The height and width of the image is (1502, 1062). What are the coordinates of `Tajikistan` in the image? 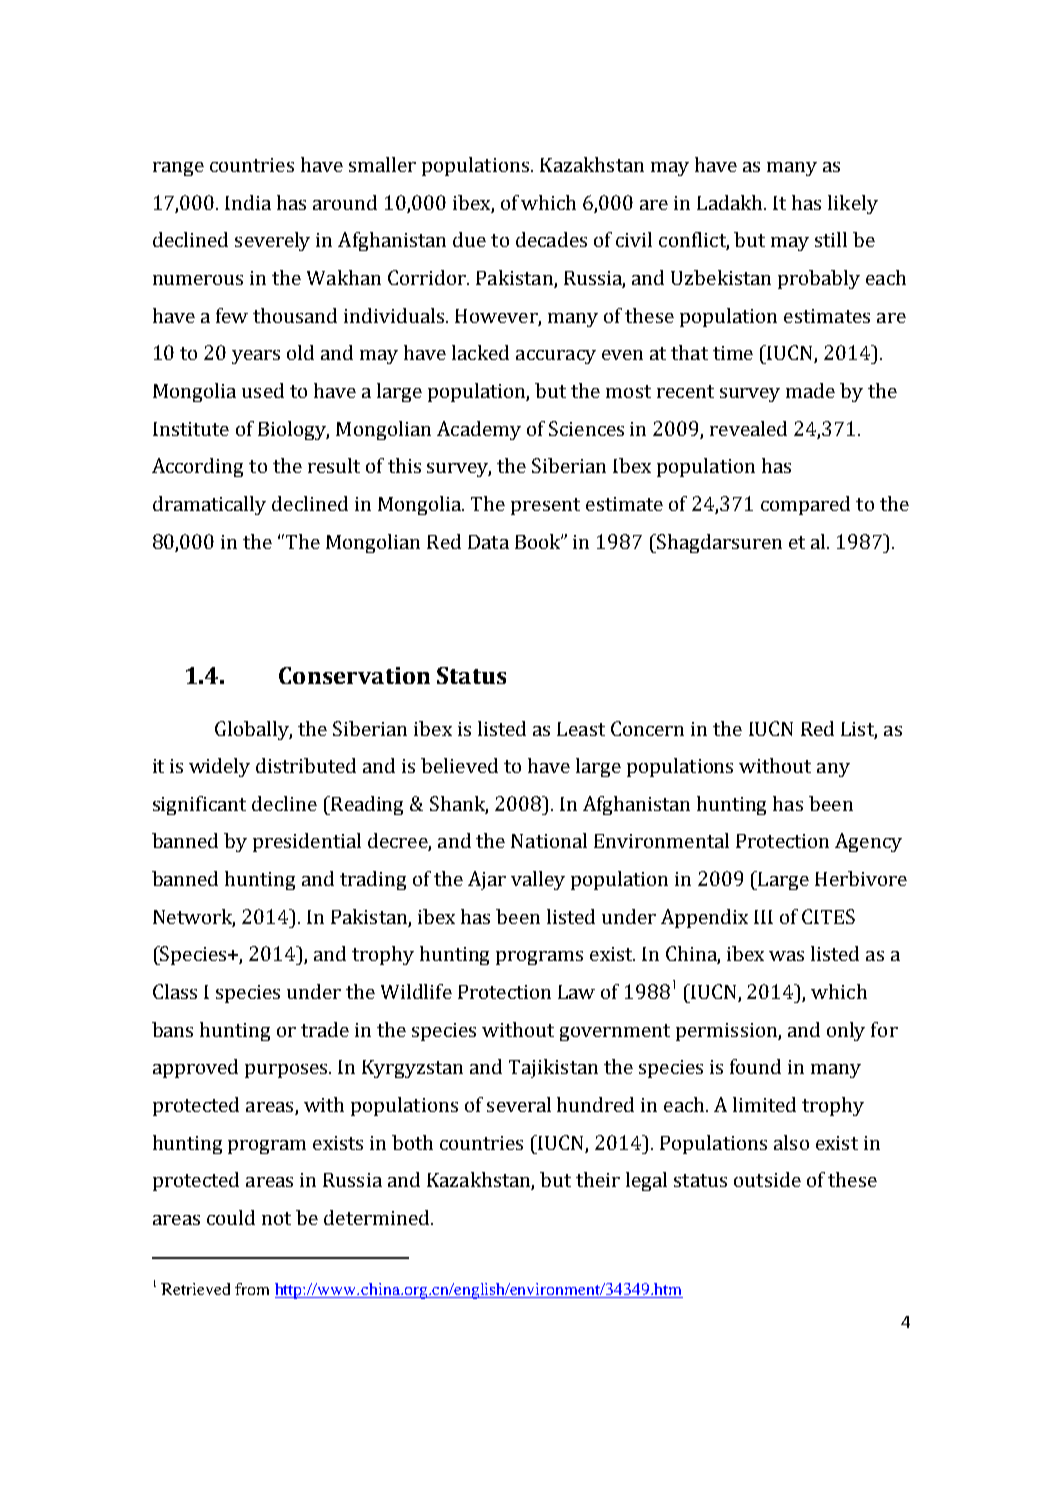 It's located at (553, 1068).
